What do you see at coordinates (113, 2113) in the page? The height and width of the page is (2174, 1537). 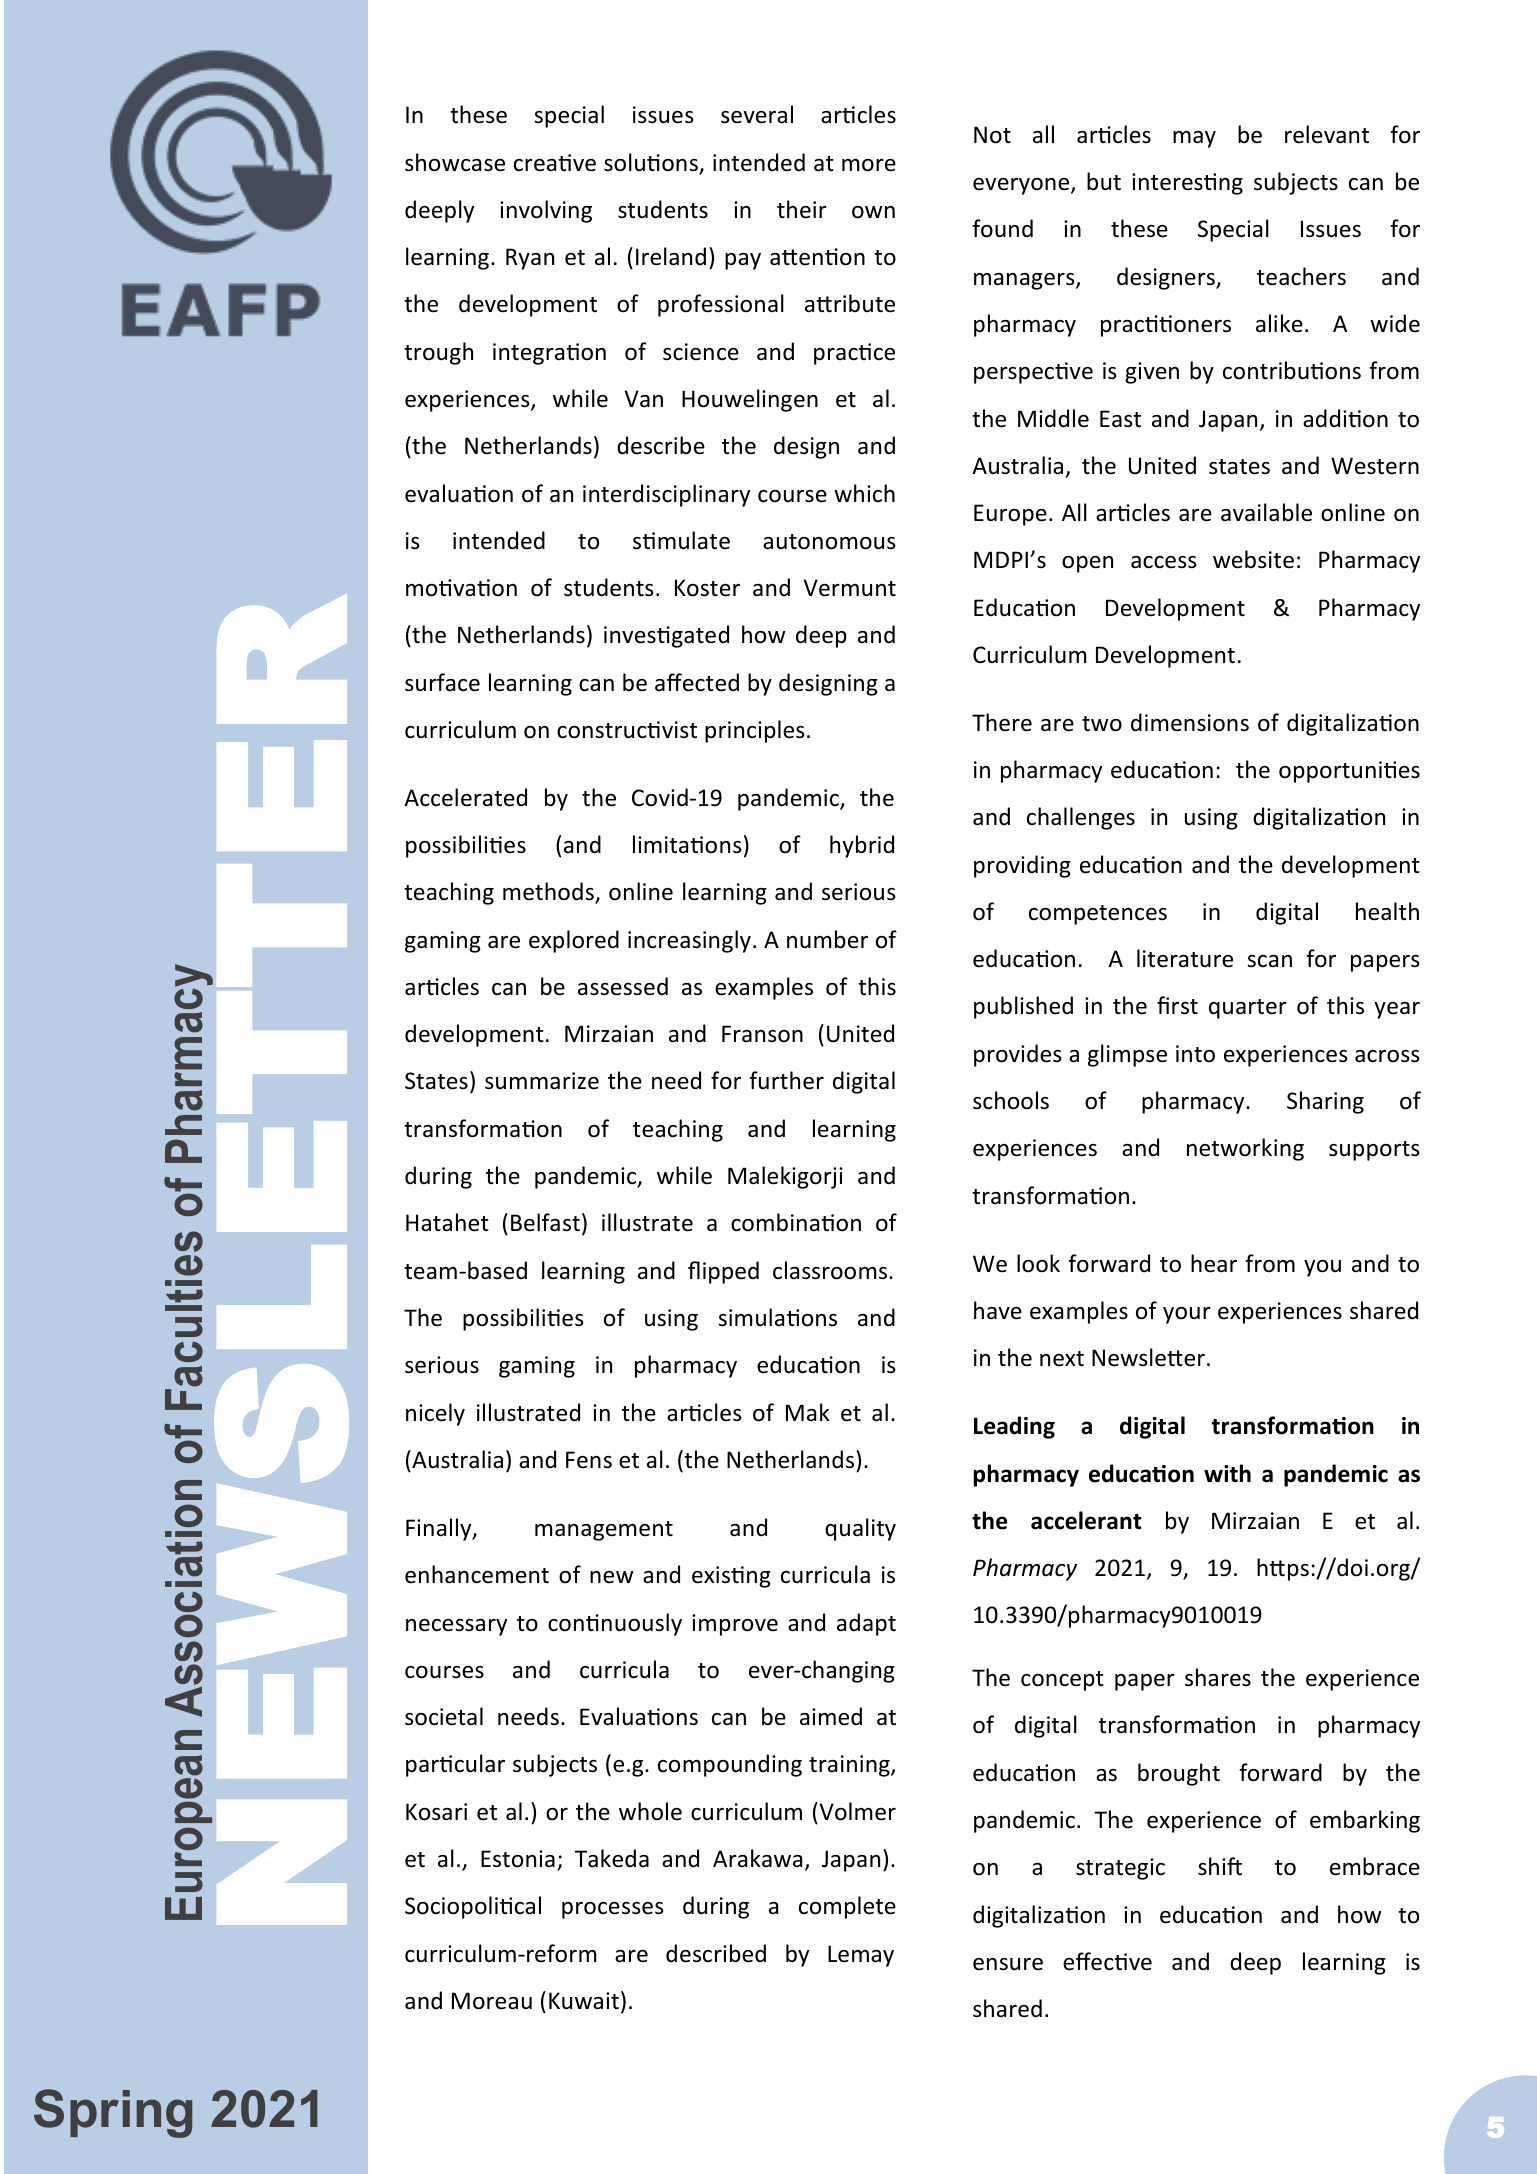 I see `Spring` at bounding box center [113, 2113].
